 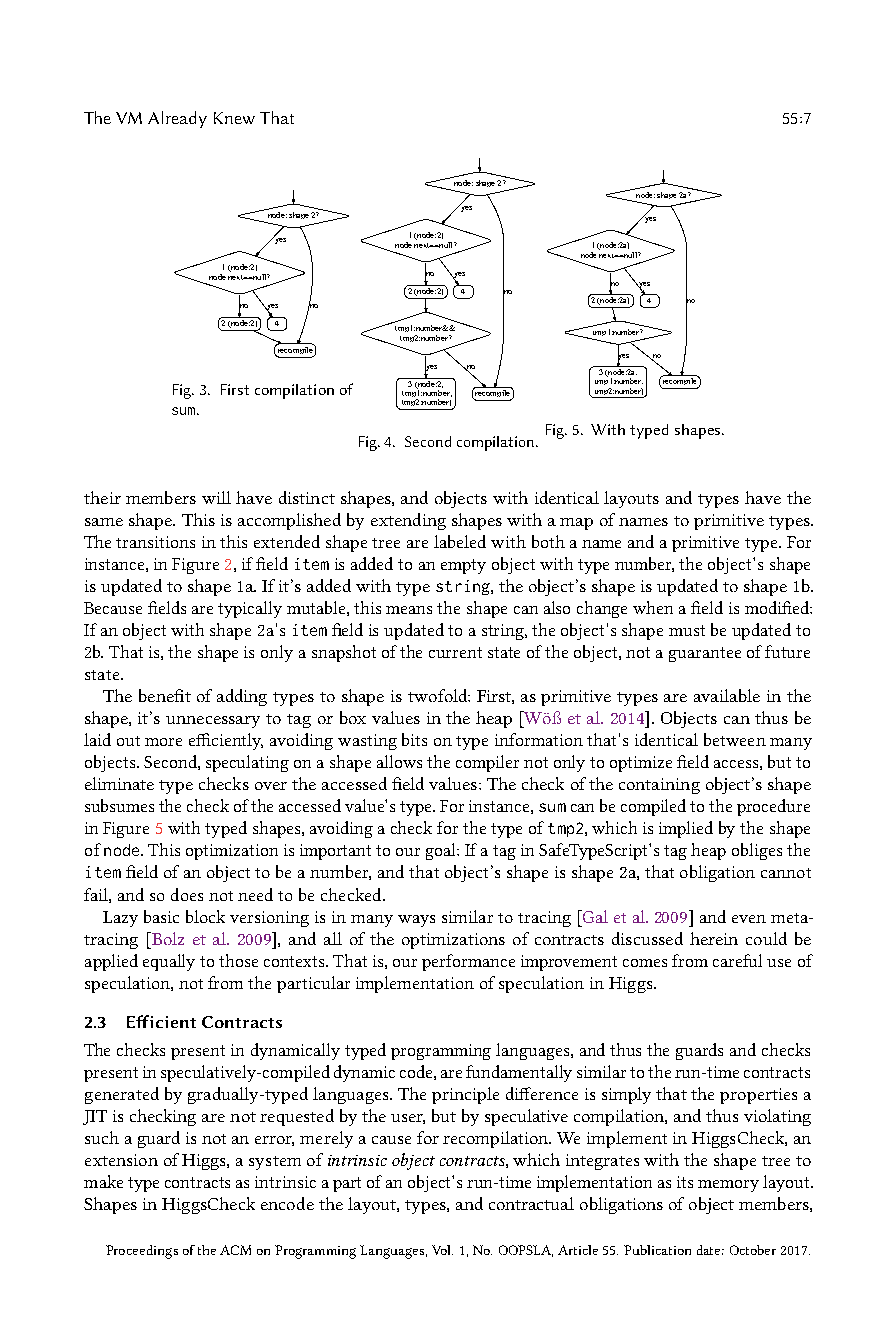 What do you see at coordinates (142, 1252) in the document?
I see `Proceedings` at bounding box center [142, 1252].
